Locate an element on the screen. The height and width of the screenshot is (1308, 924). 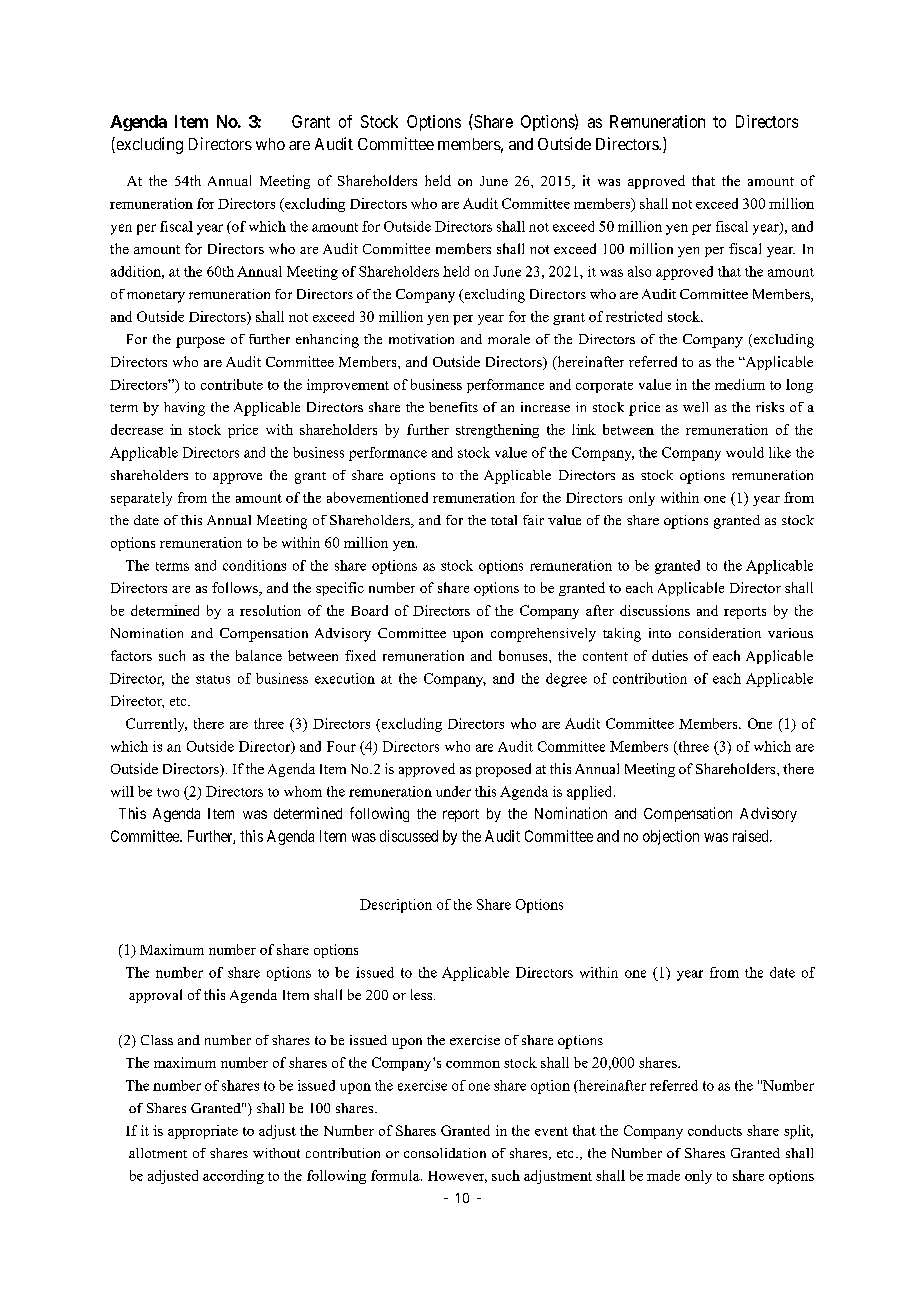
motivation is located at coordinates (421, 339).
